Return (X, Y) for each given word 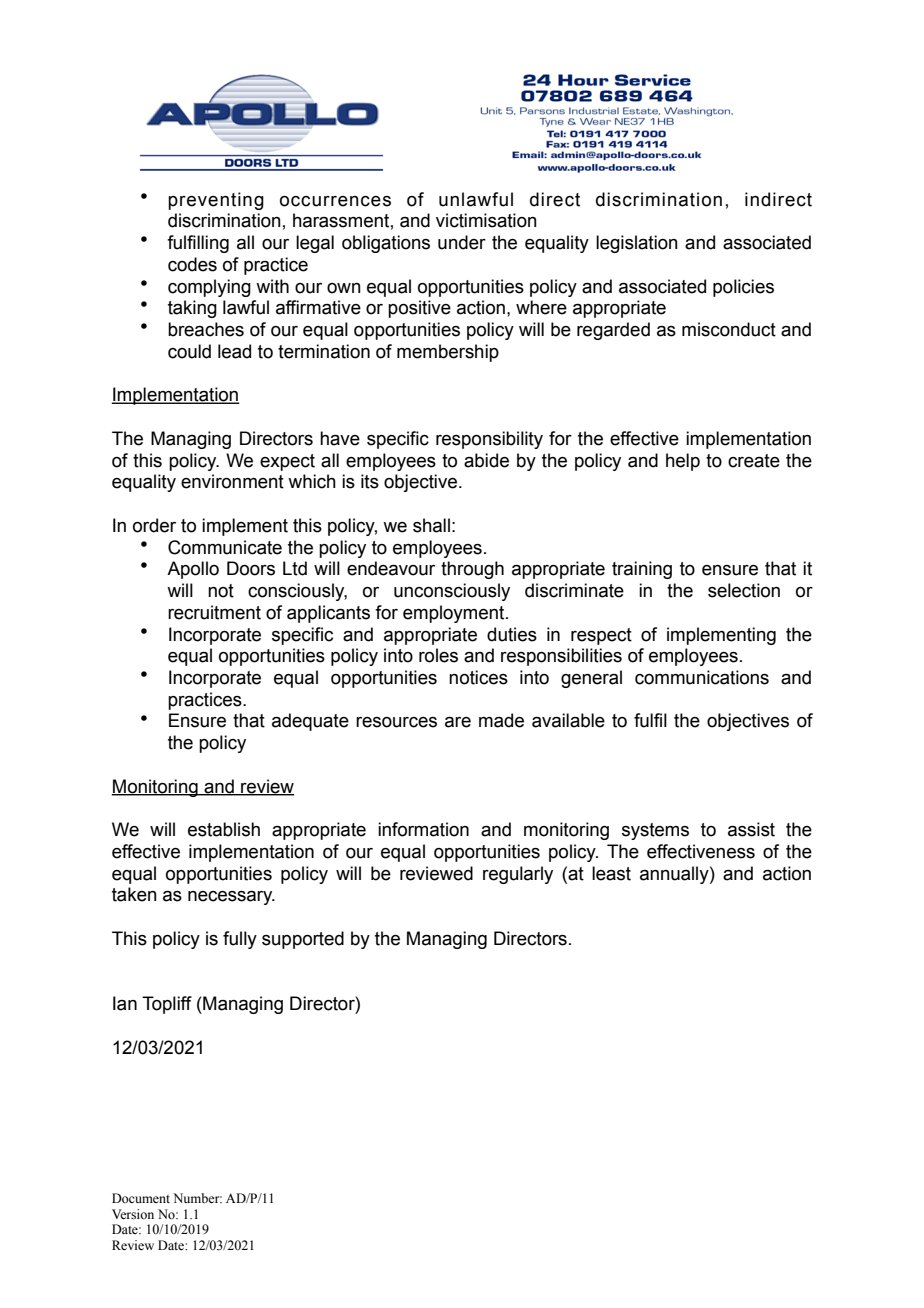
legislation (637, 244)
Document (141, 1198)
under (462, 242)
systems (655, 831)
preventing (216, 201)
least (611, 873)
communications (702, 677)
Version (133, 1214)
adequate (310, 722)
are (458, 722)
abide (486, 460)
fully (240, 940)
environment (232, 481)
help (683, 462)
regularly (518, 875)
